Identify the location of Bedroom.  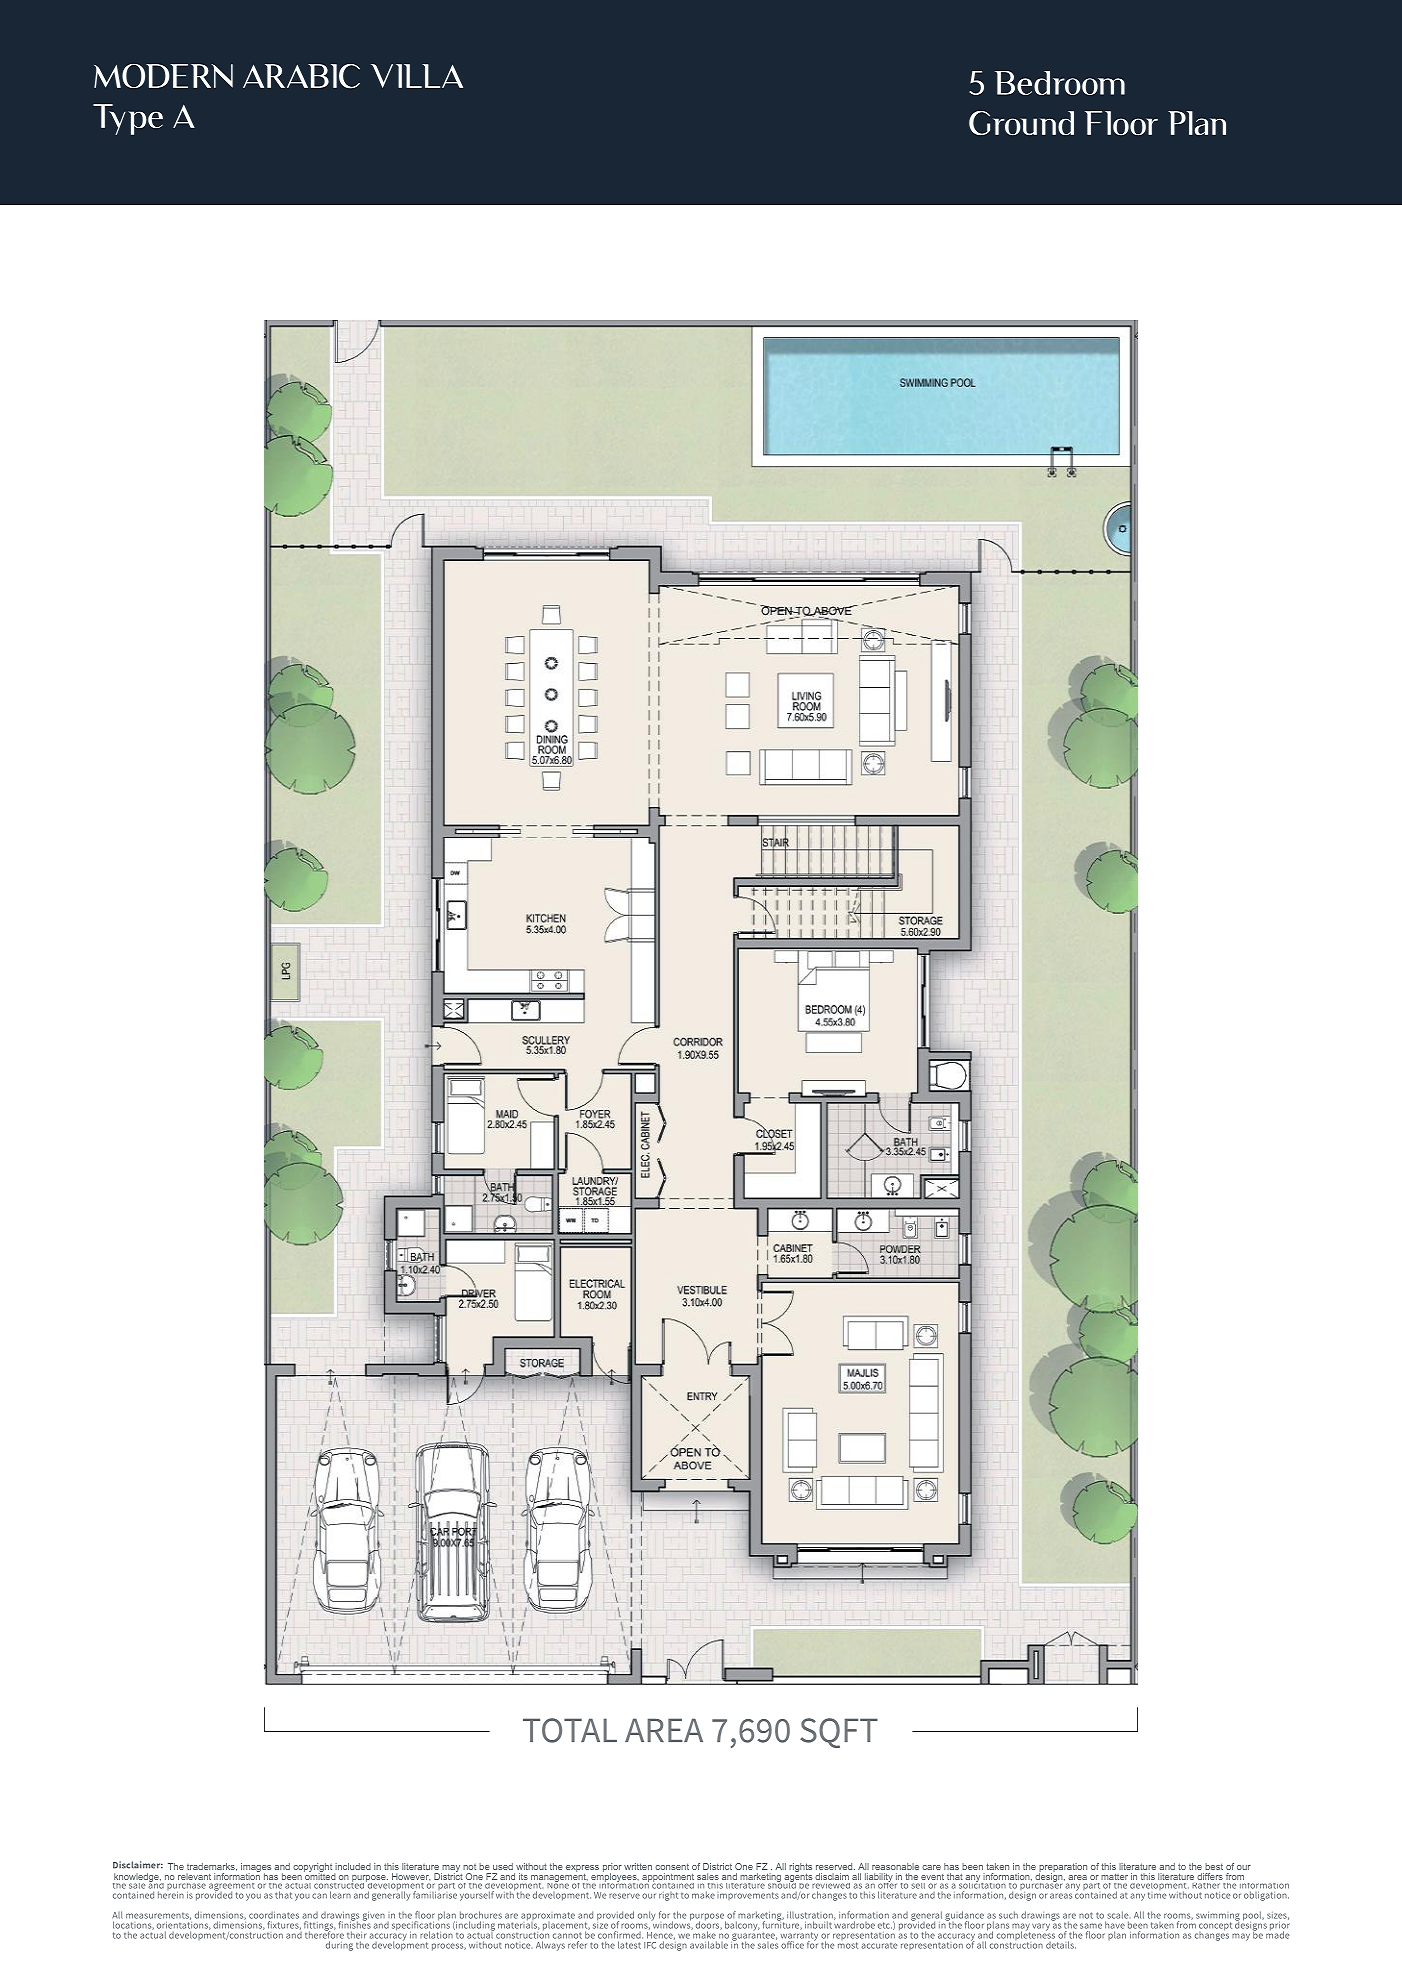
(1060, 83).
